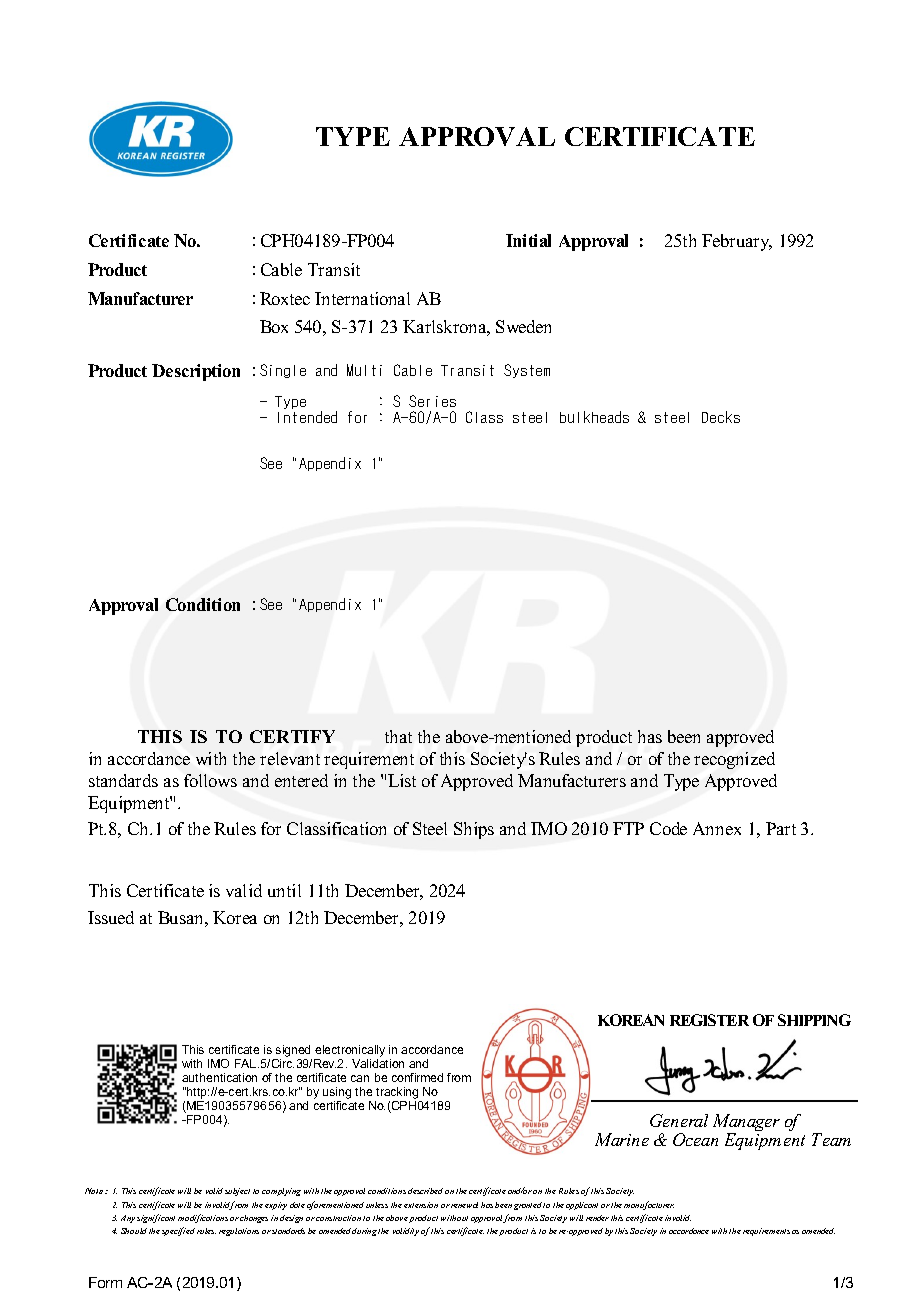 The image size is (924, 1308). Describe the element at coordinates (398, 736) in the screenshot. I see `that` at that location.
